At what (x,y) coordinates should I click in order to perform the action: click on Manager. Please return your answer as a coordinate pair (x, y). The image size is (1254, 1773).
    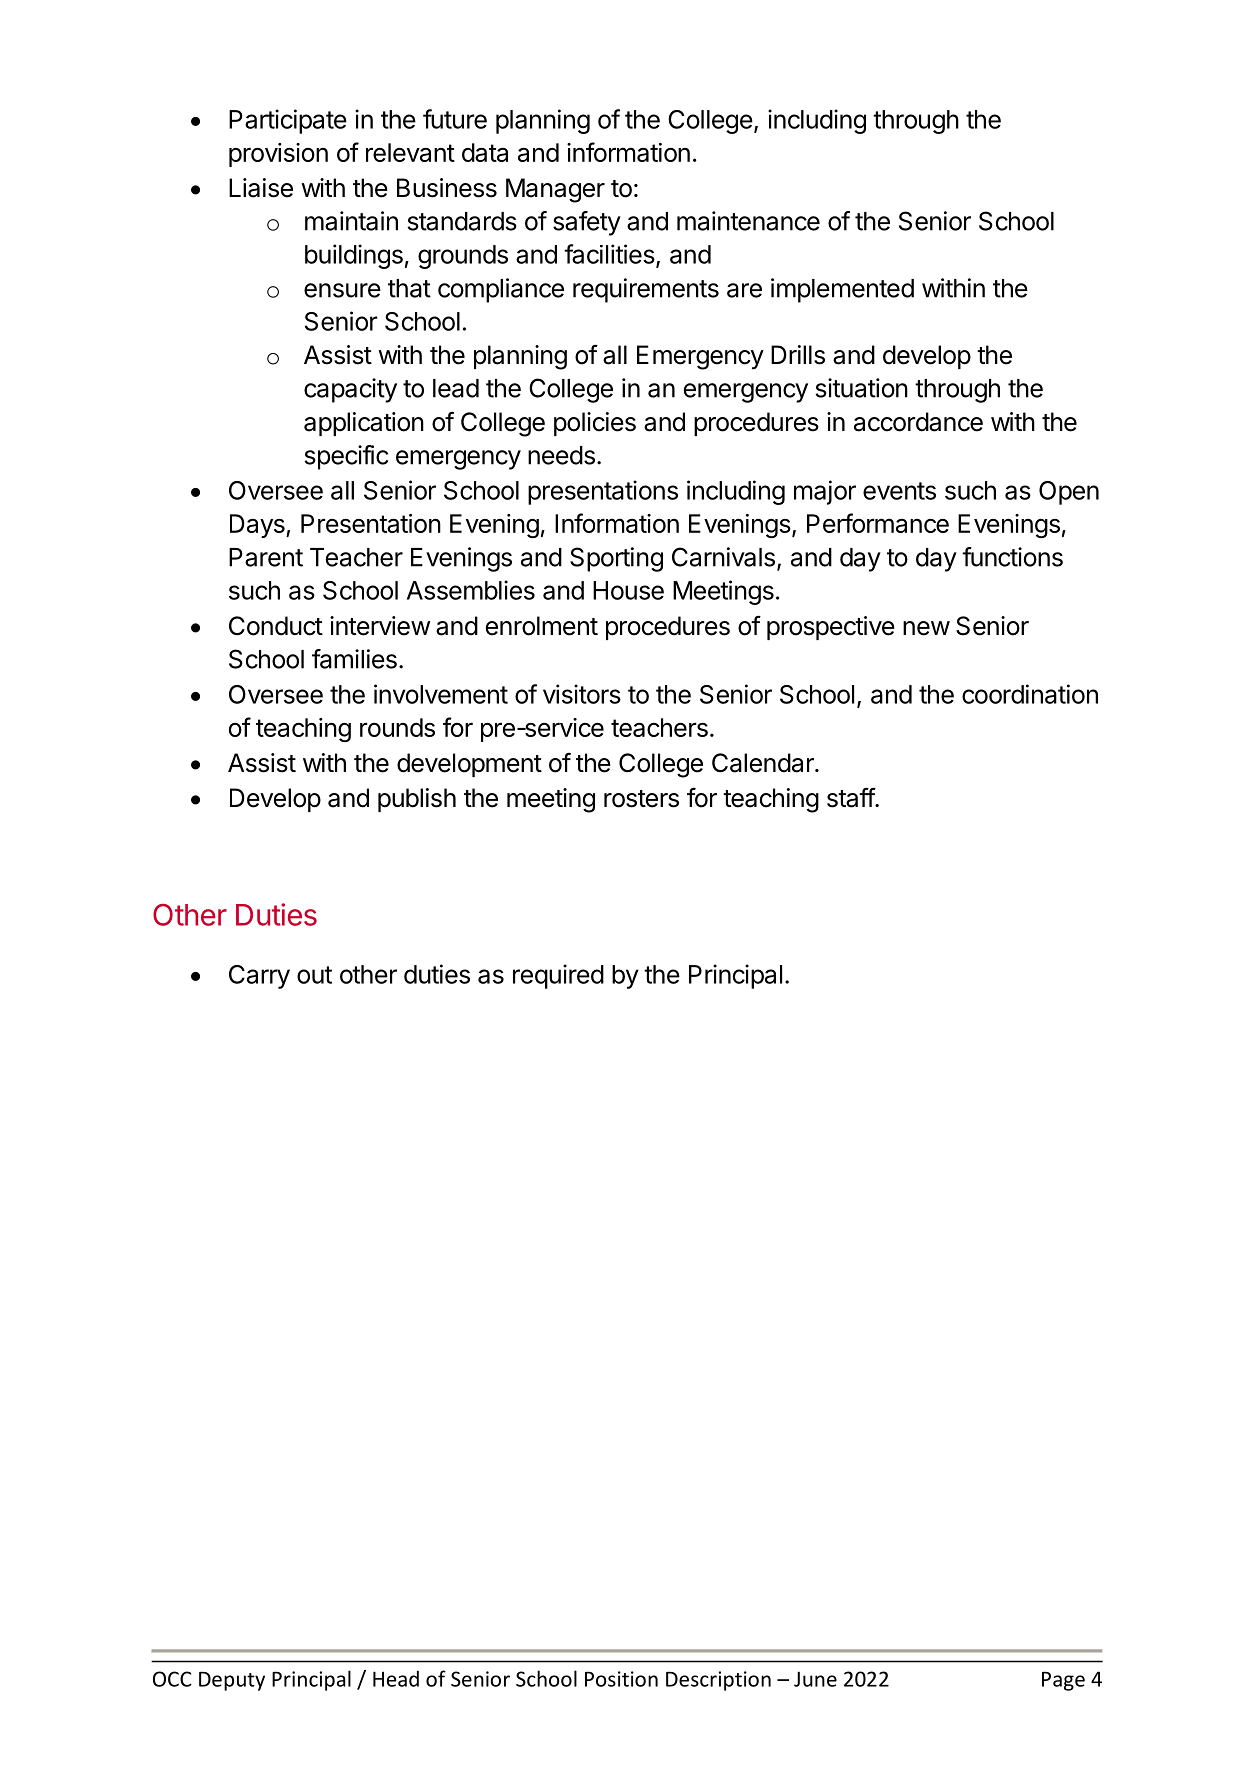
    Looking at the image, I should click on (555, 190).
